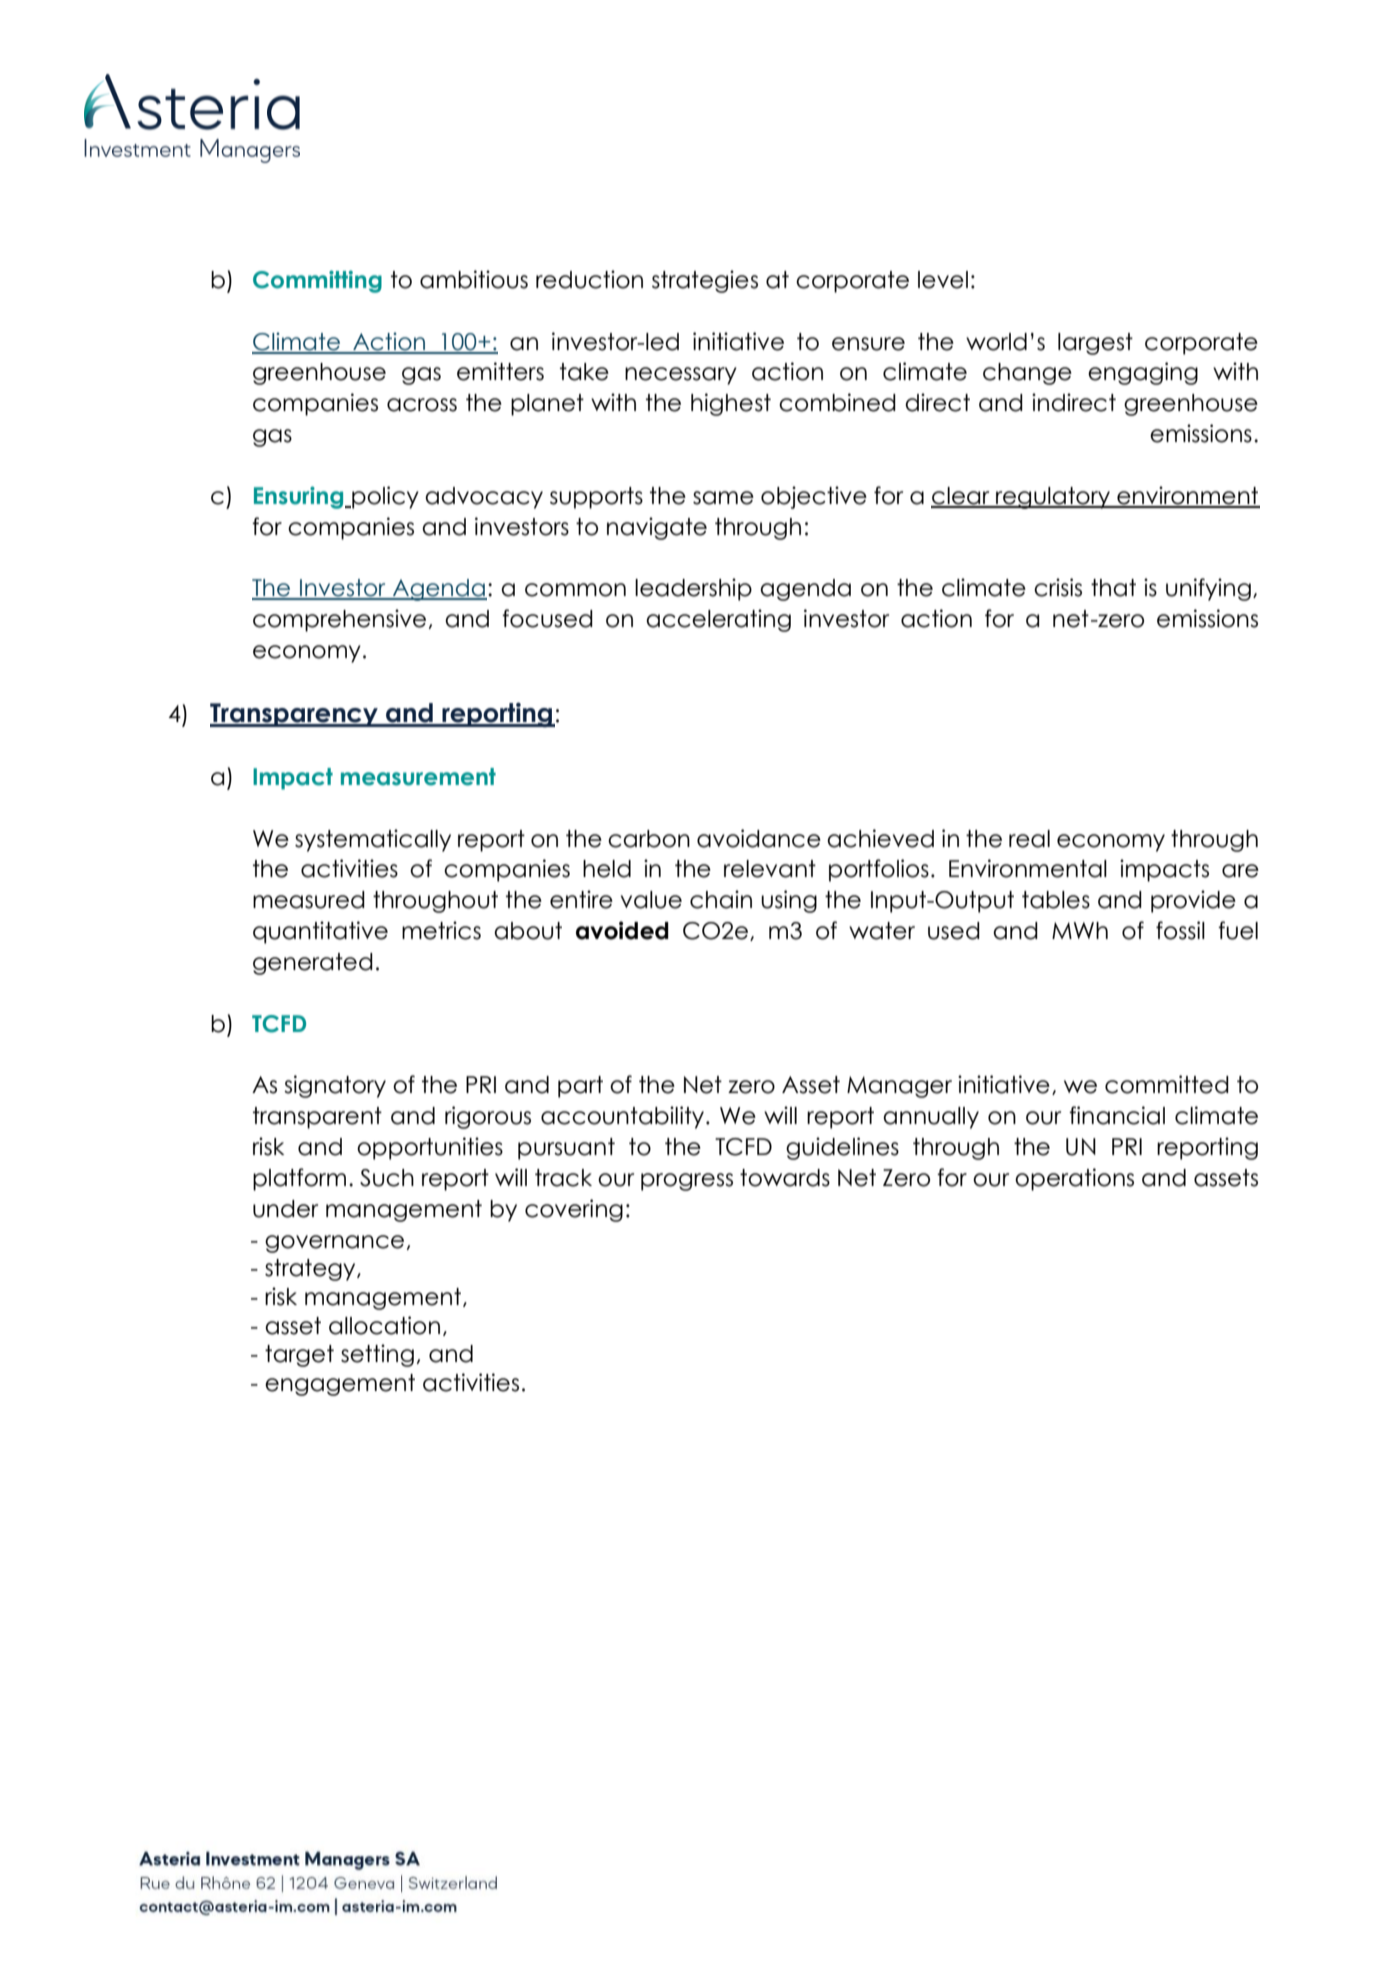  What do you see at coordinates (705, 281) in the document?
I see `strategies` at bounding box center [705, 281].
